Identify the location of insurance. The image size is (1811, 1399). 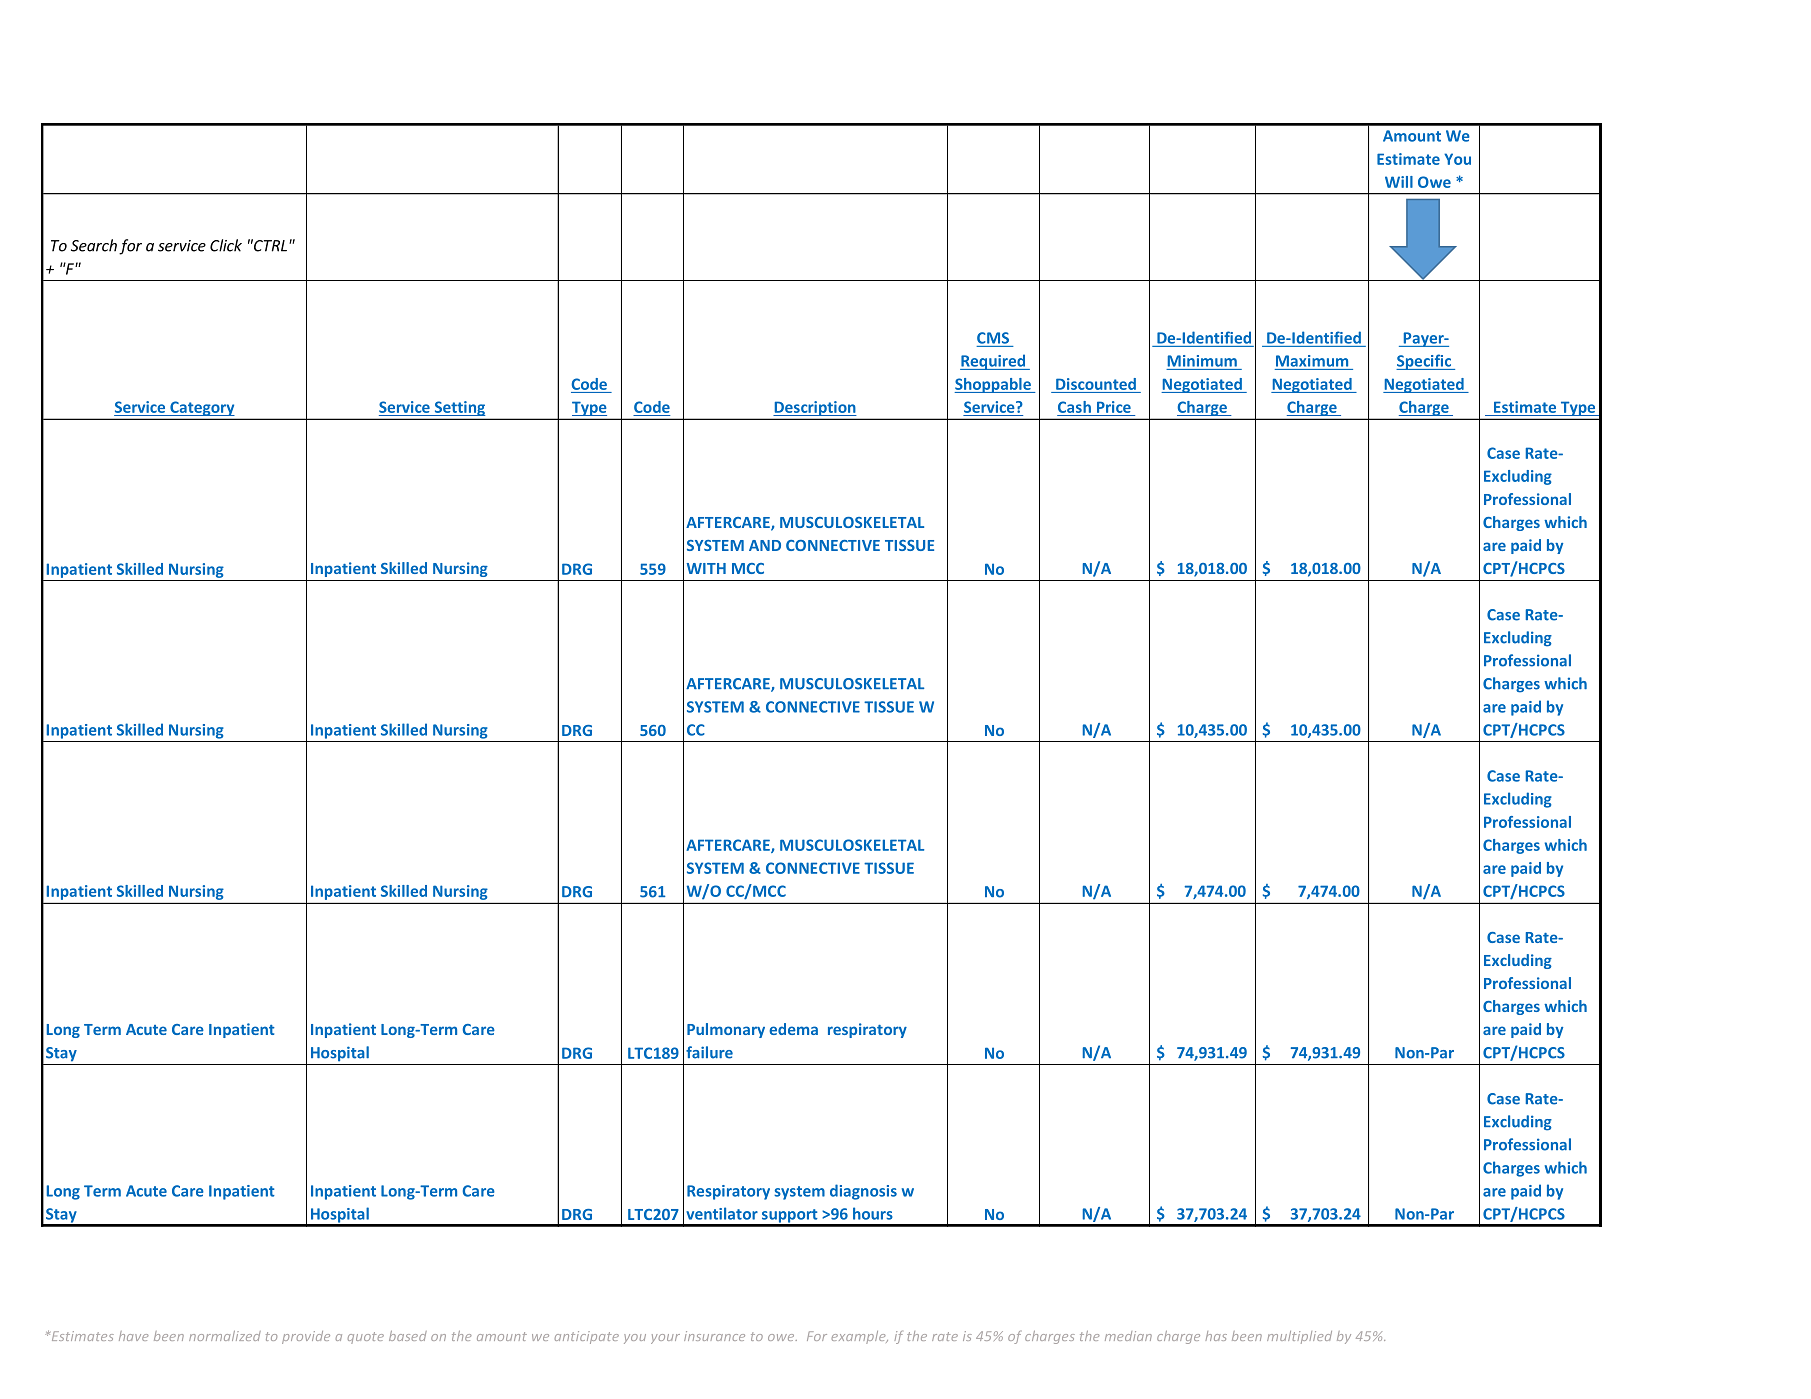
(714, 1336).
